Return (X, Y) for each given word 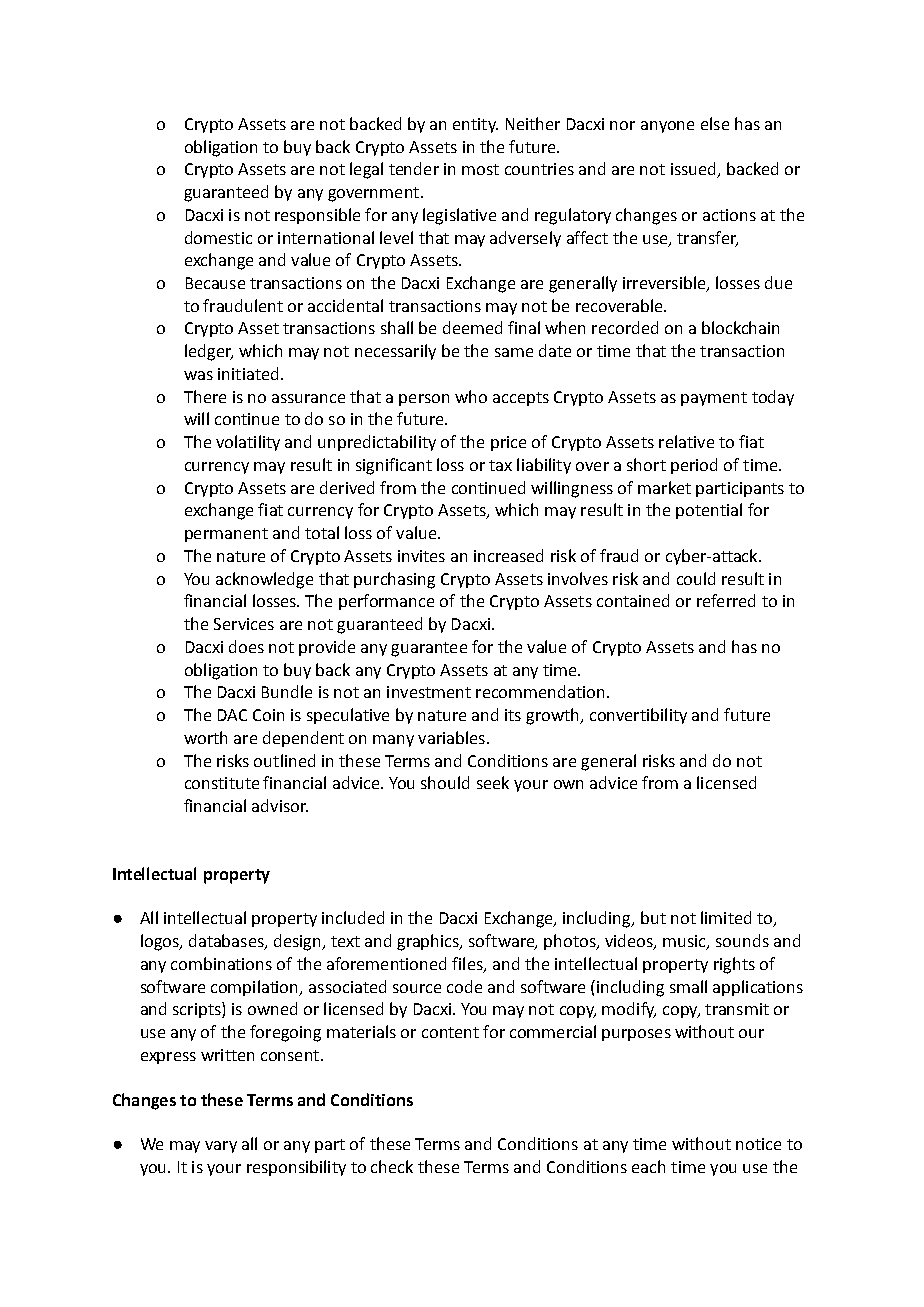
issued (694, 170)
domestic (218, 237)
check (392, 1166)
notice (758, 1144)
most (480, 169)
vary (221, 1147)
